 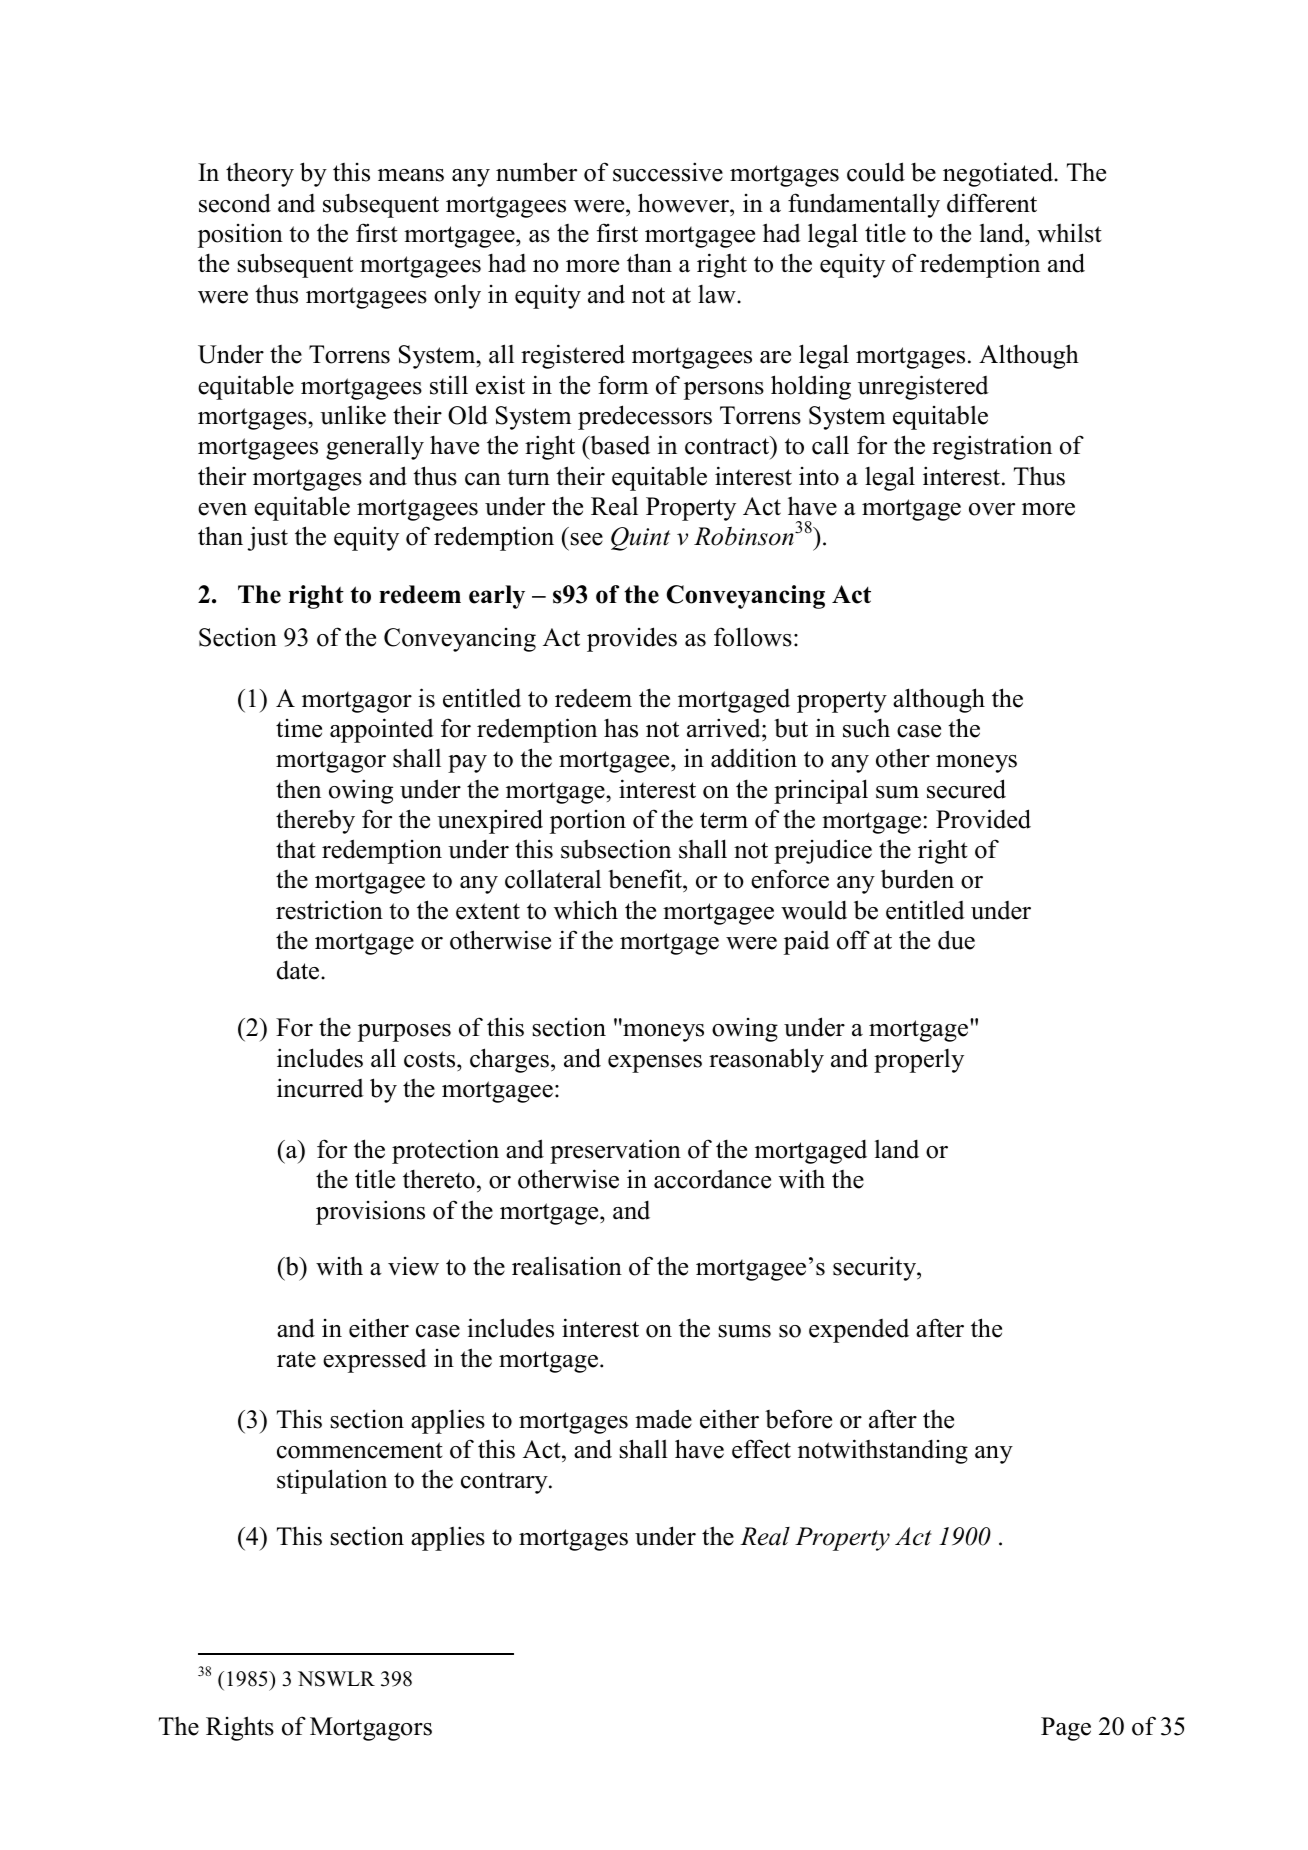 What do you see at coordinates (966, 789) in the page?
I see `secured` at bounding box center [966, 789].
